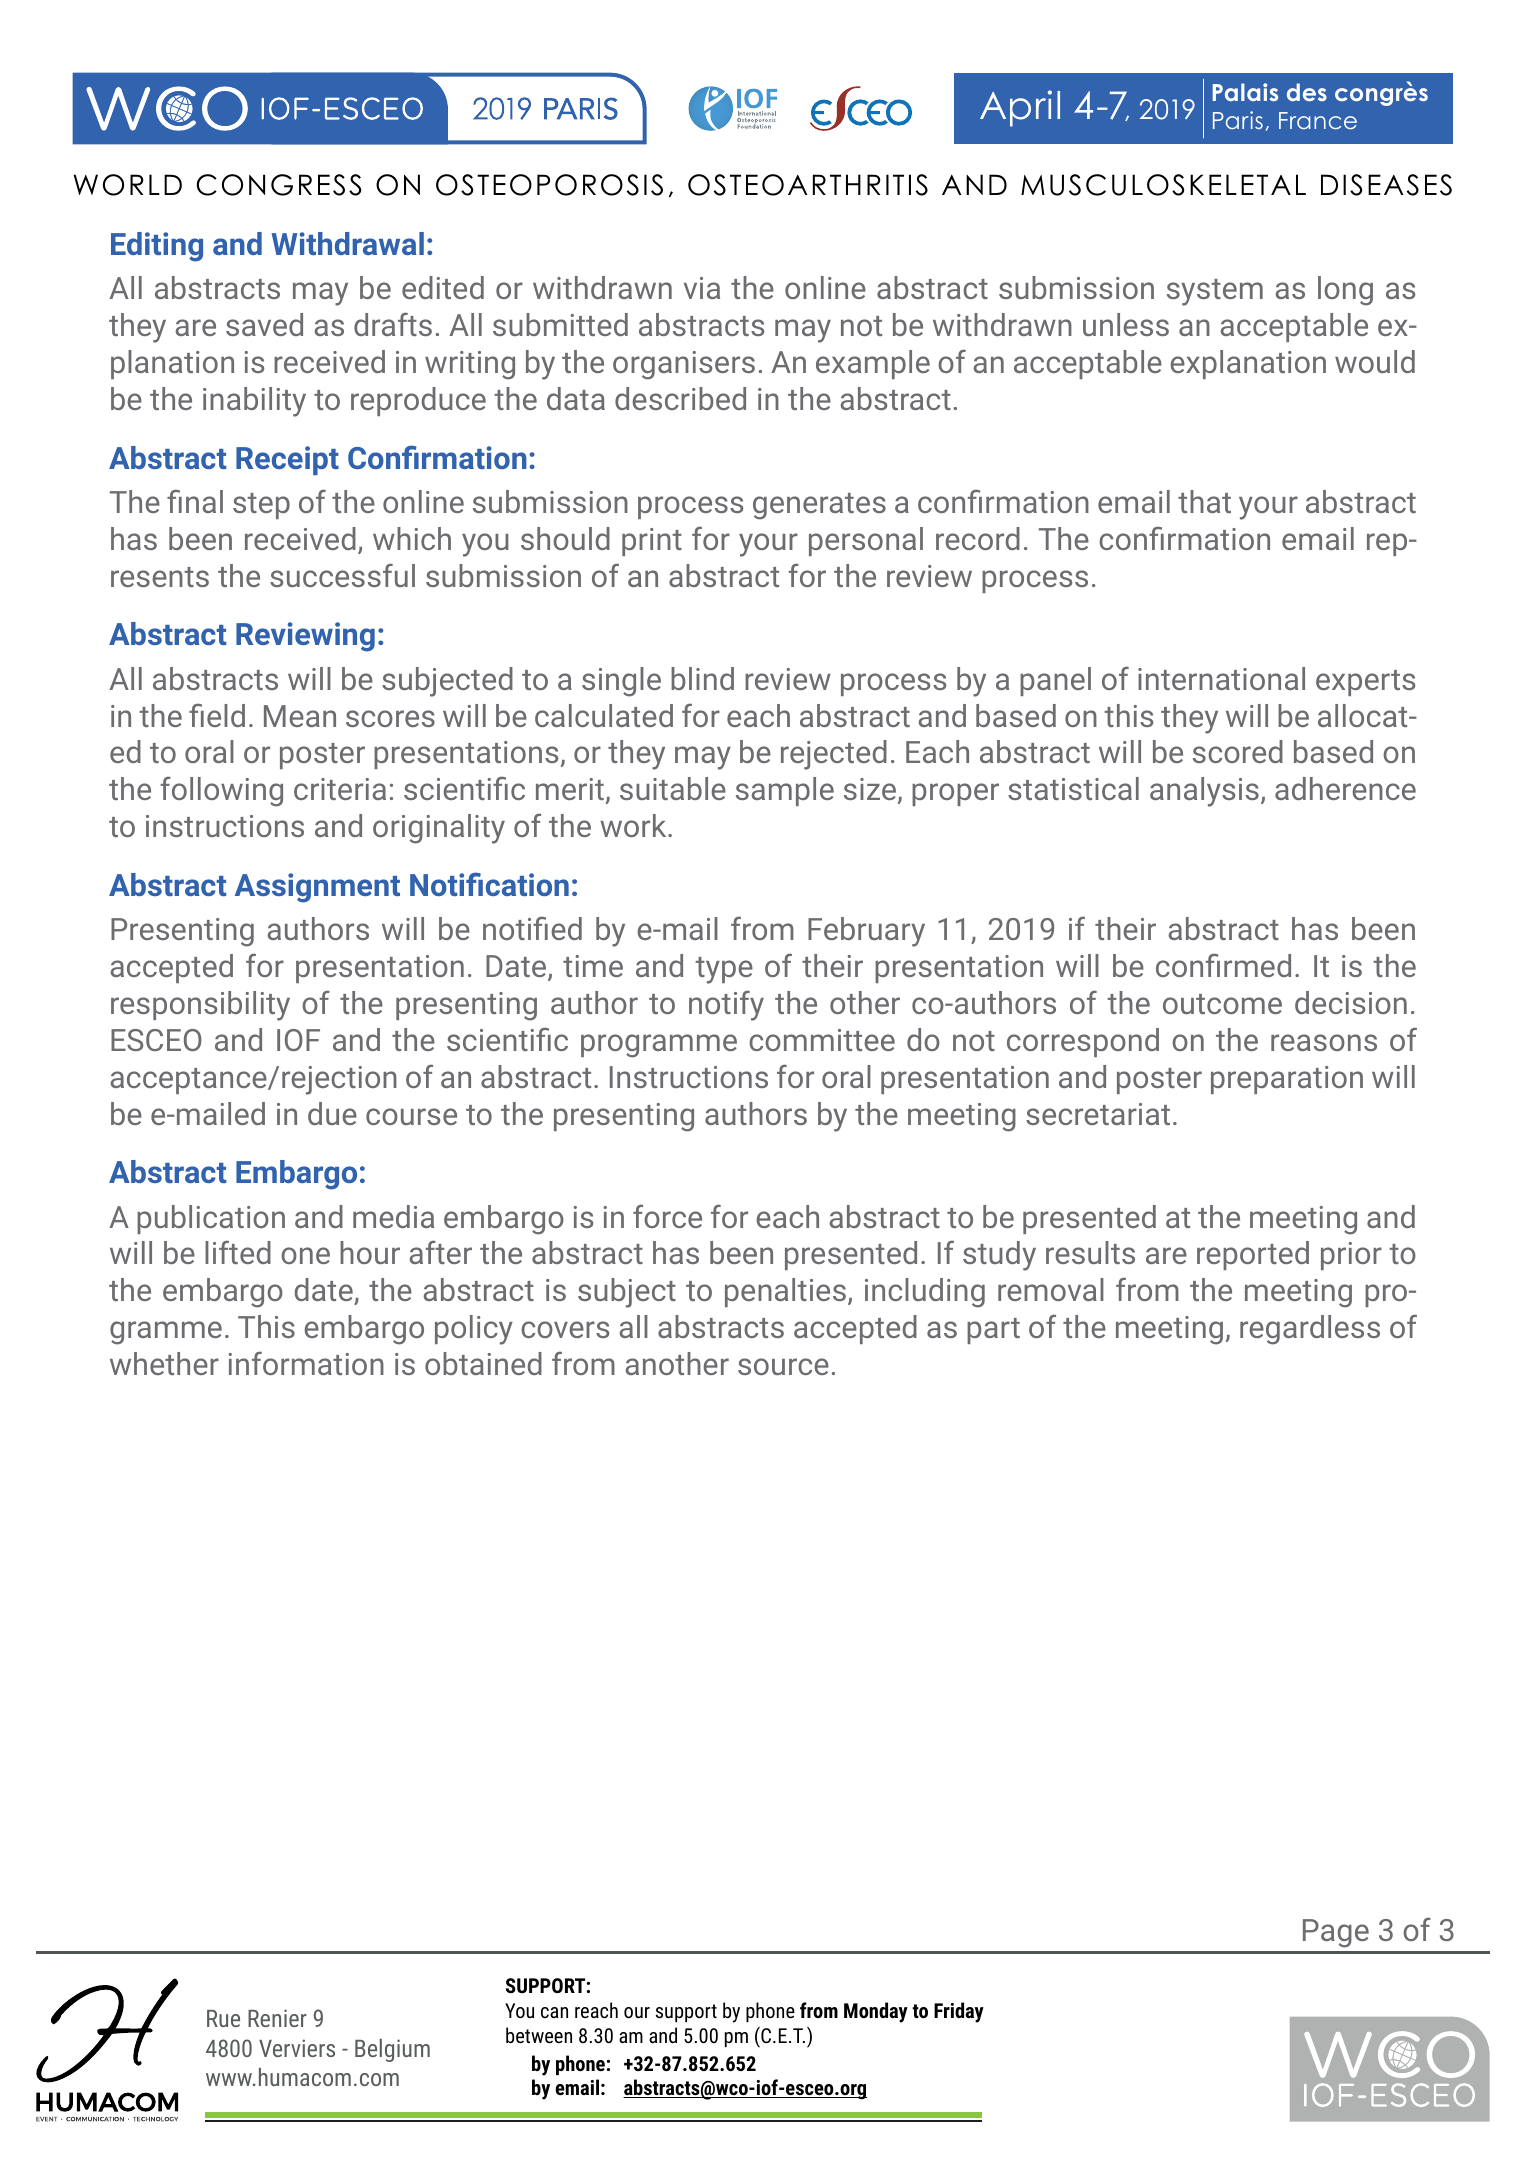 This page has width=1526, height=2158. What do you see at coordinates (1238, 751) in the page?
I see `scored` at bounding box center [1238, 751].
